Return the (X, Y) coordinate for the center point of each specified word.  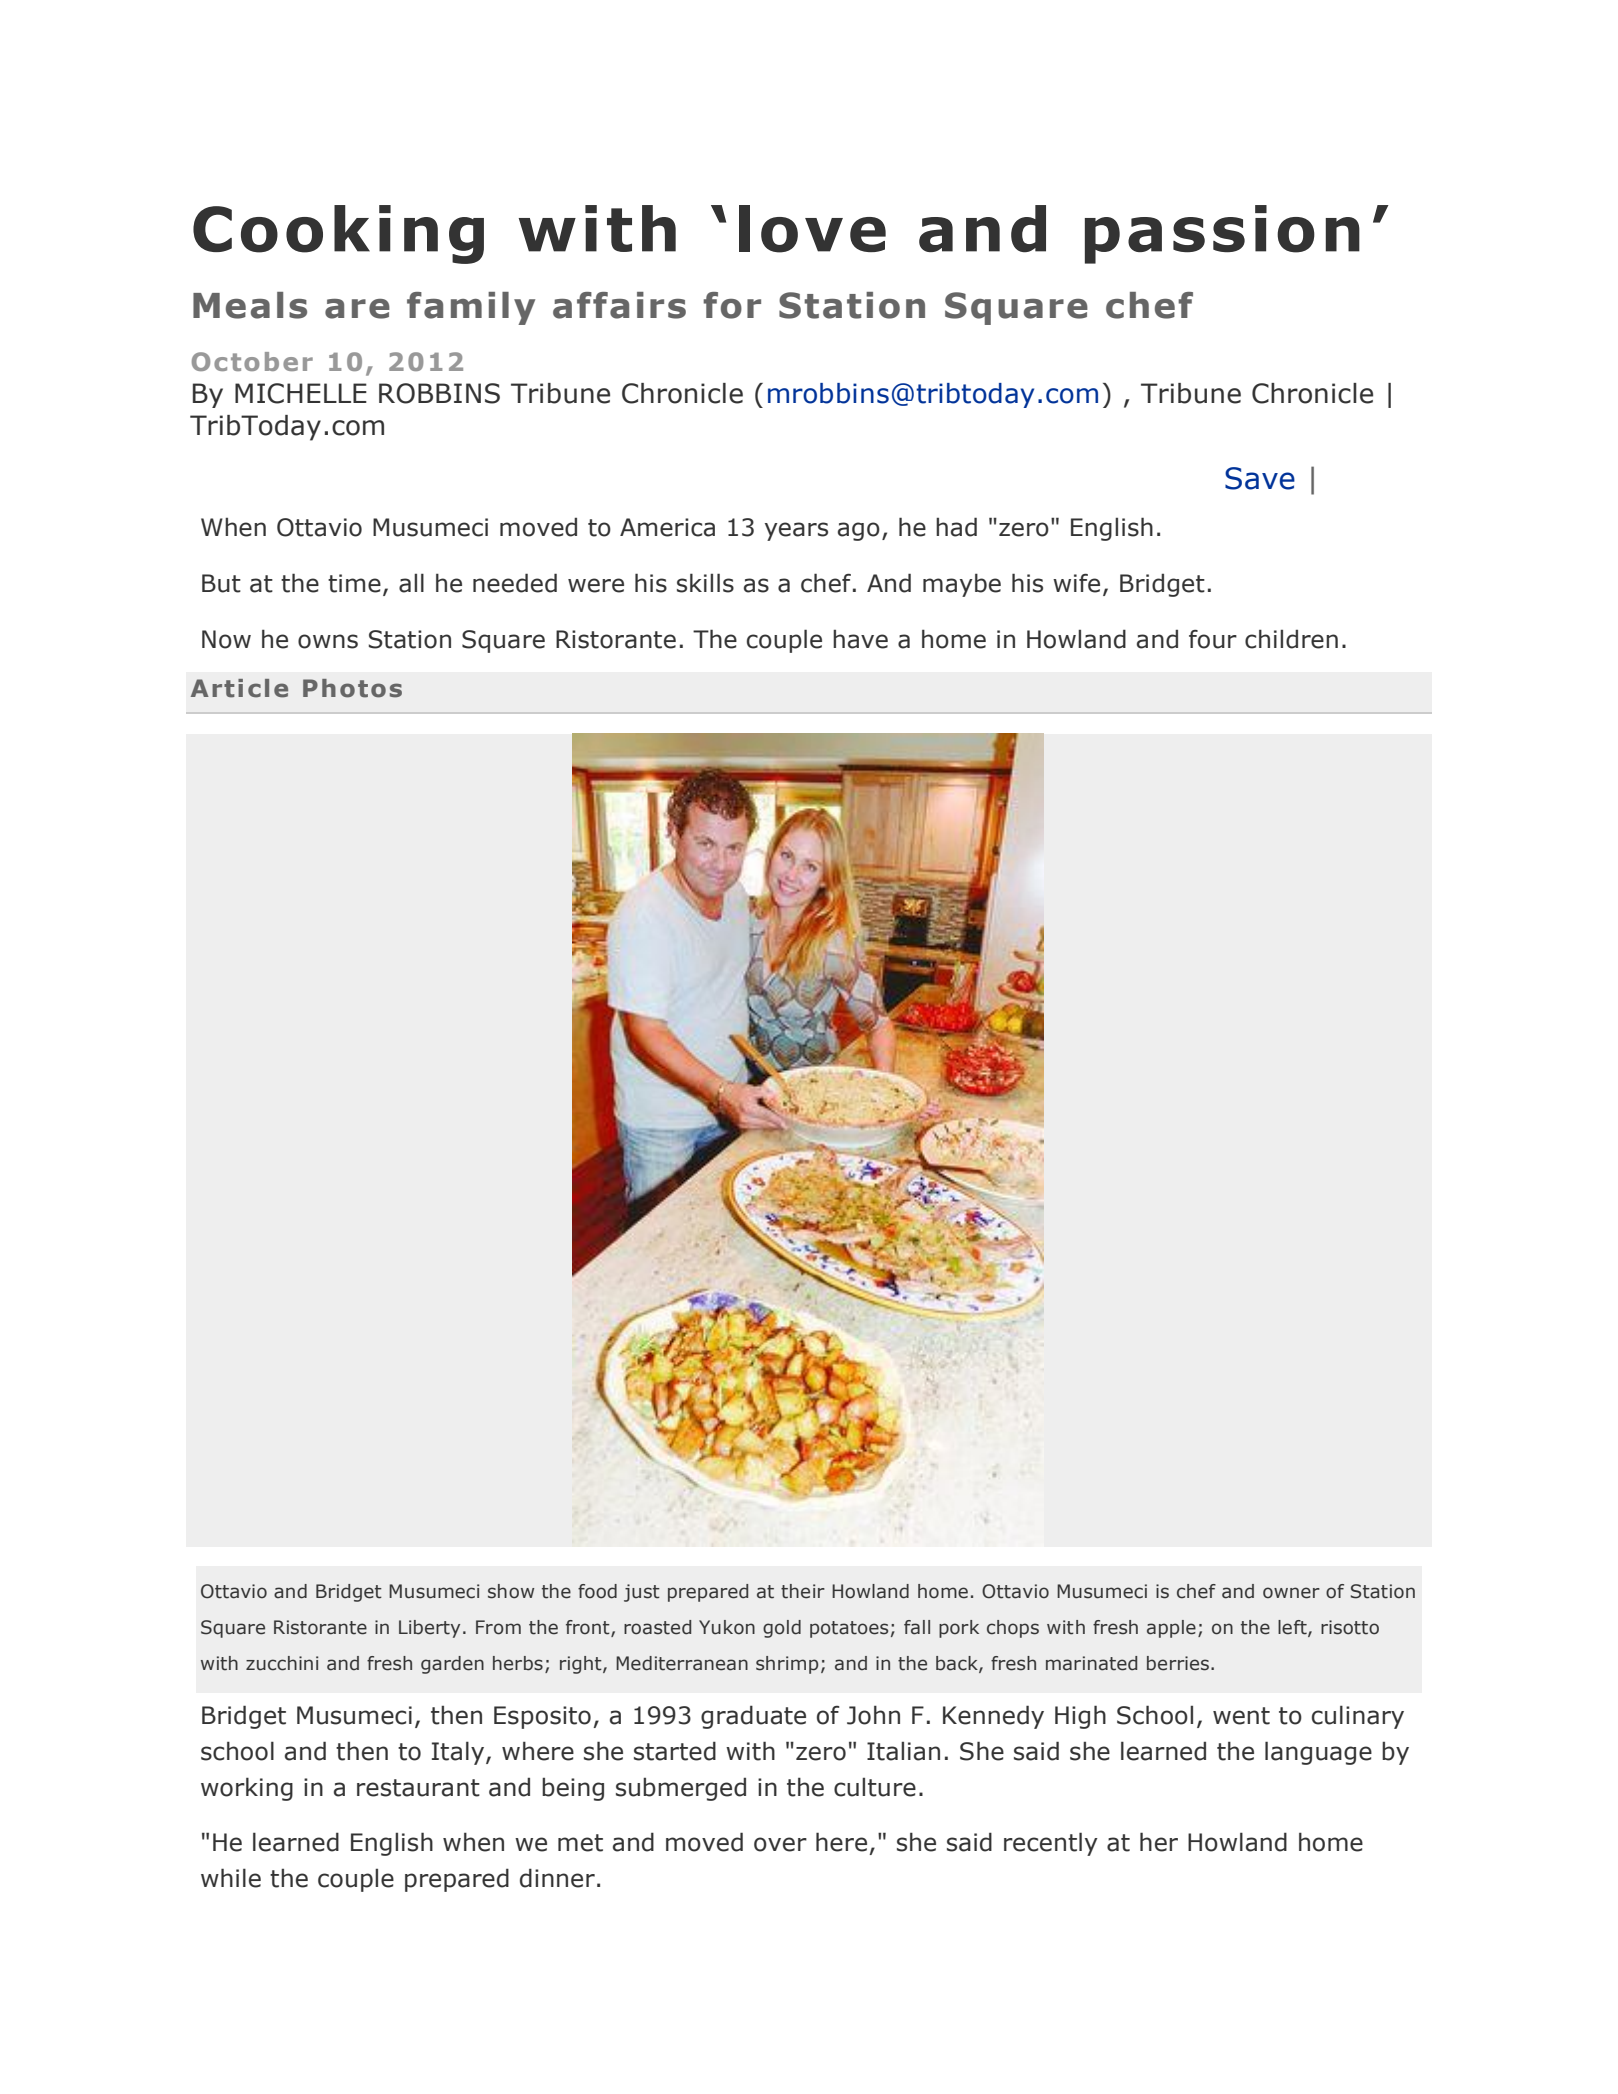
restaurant (418, 1788)
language (1318, 1753)
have (860, 639)
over (780, 1844)
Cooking (338, 234)
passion (1222, 234)
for (732, 305)
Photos (352, 688)
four (1213, 639)
